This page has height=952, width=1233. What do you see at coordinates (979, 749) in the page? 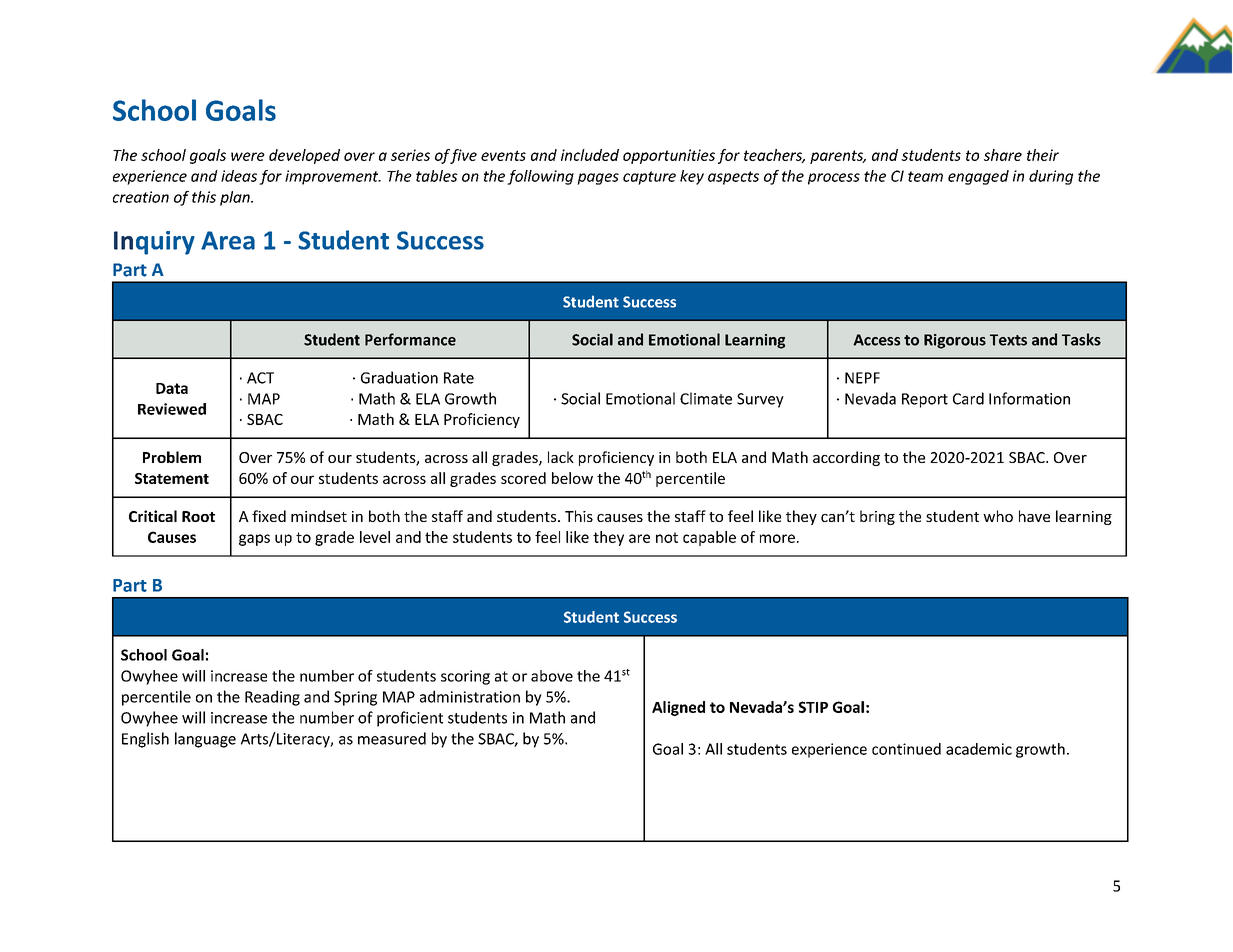
I see `academic` at bounding box center [979, 749].
